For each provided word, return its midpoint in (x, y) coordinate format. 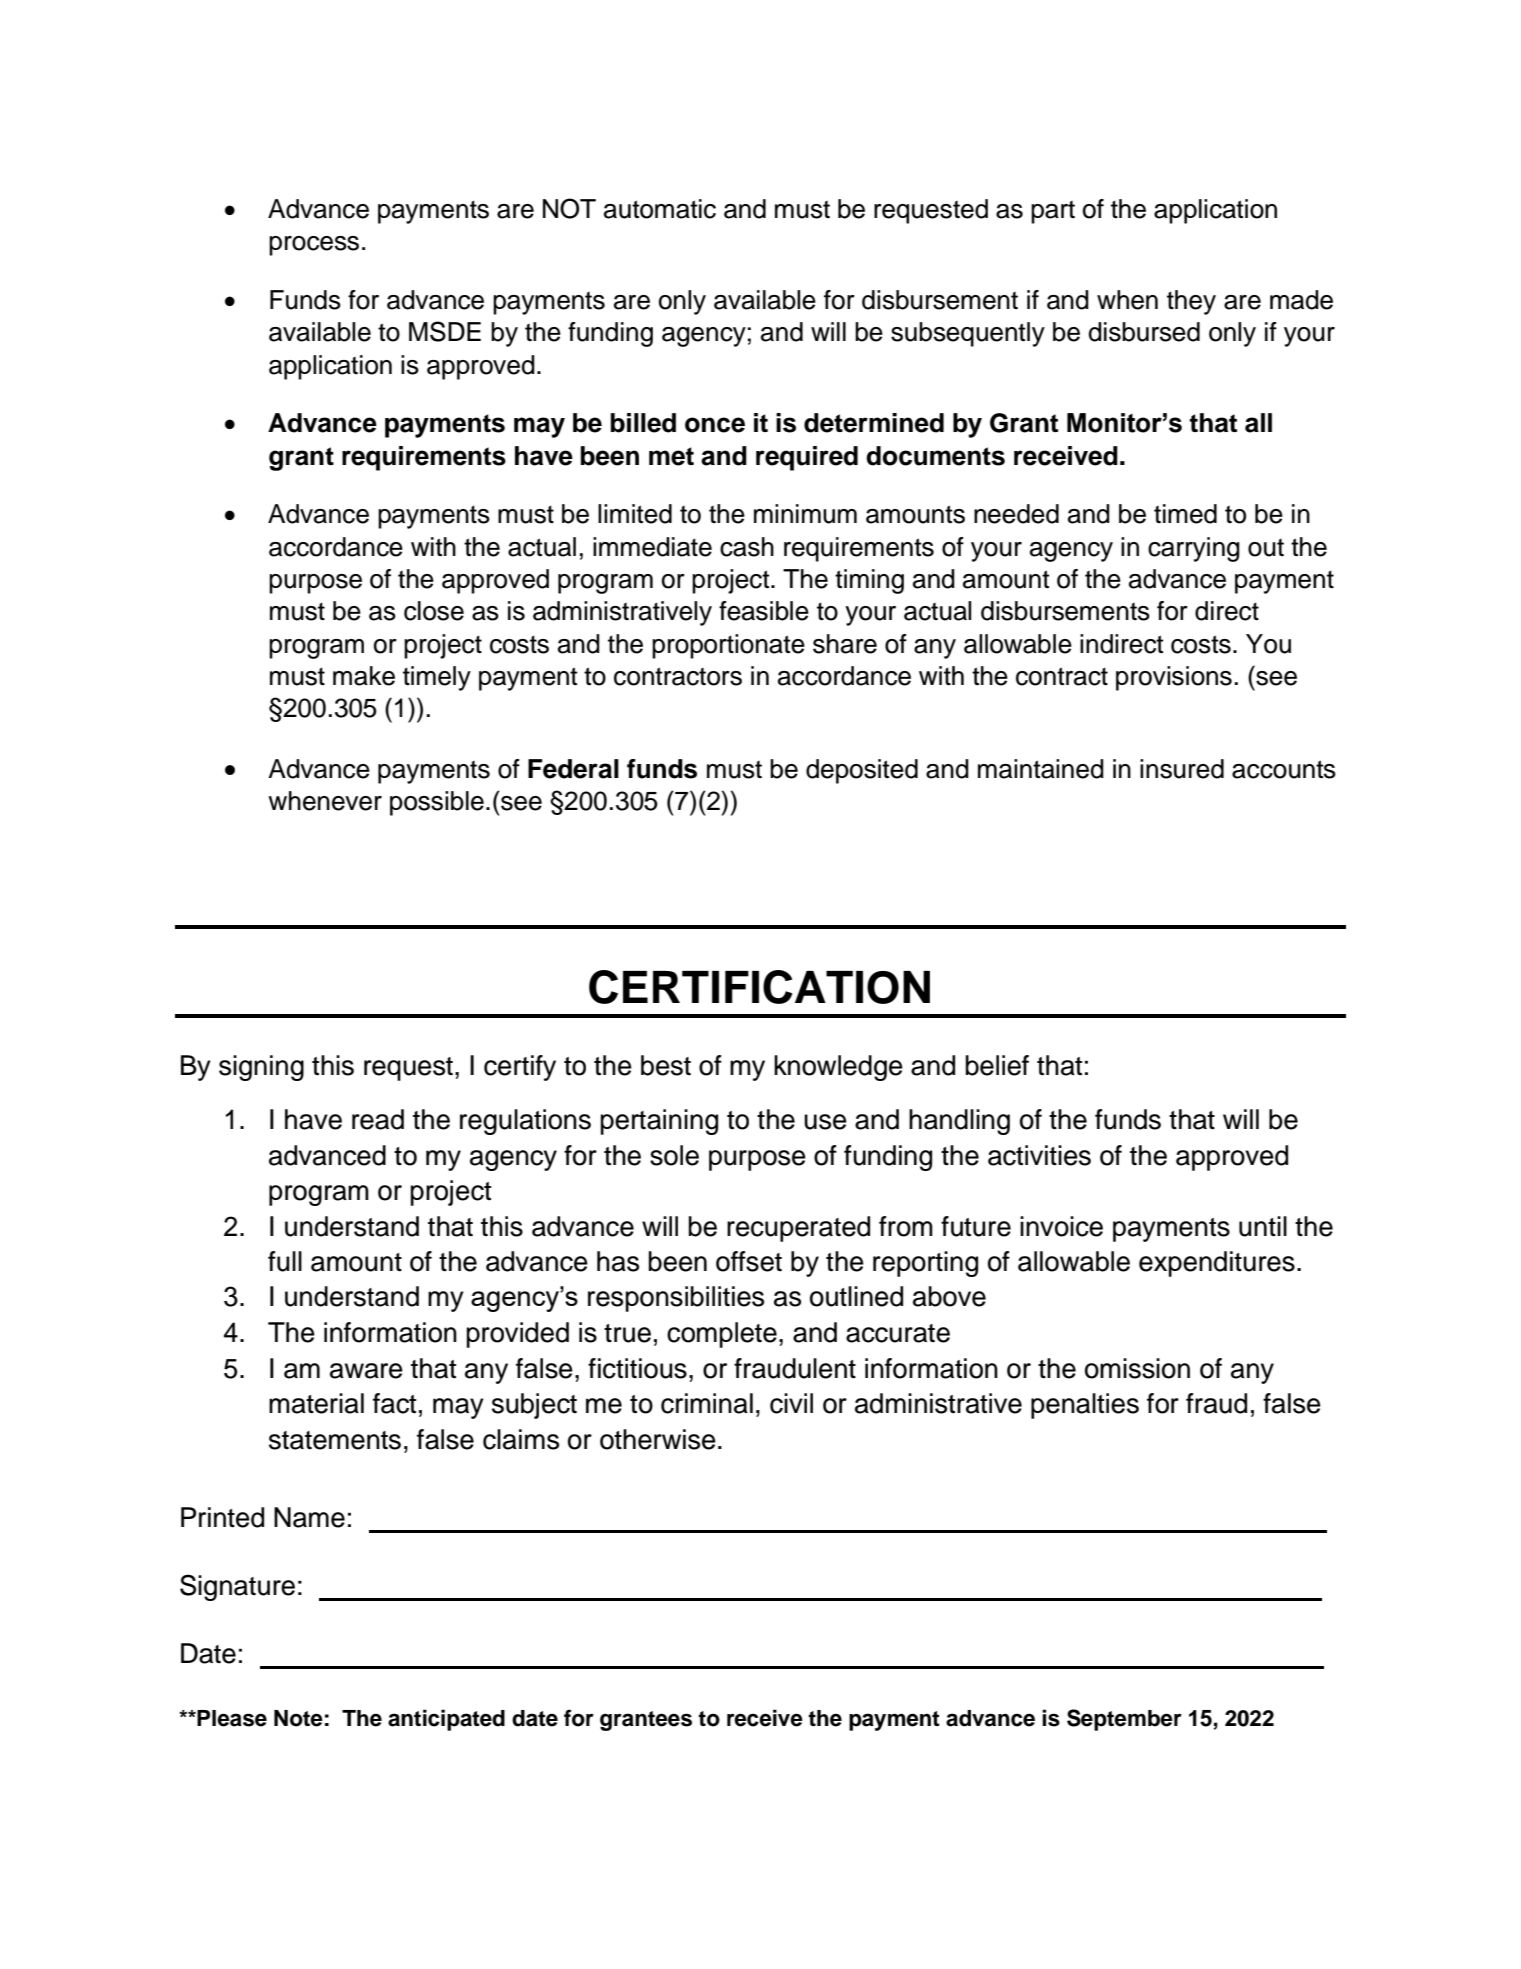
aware (366, 1371)
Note (298, 1718)
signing (261, 1068)
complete (722, 1335)
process (314, 246)
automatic (660, 209)
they (1191, 302)
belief (997, 1065)
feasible (764, 611)
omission (1137, 1368)
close (434, 611)
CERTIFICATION (759, 987)
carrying (1194, 549)
